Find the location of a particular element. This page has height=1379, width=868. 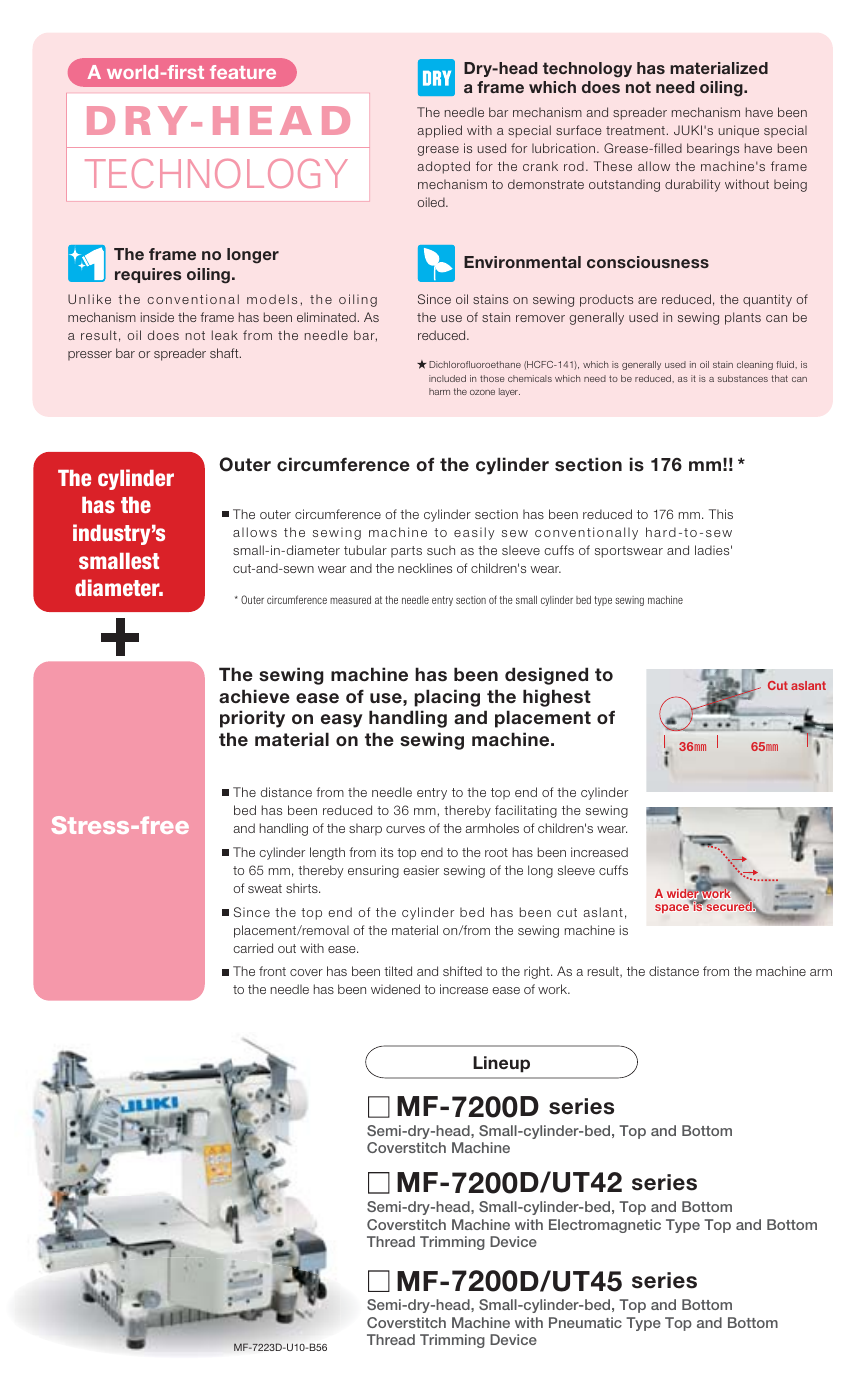

feature is located at coordinates (243, 72).
